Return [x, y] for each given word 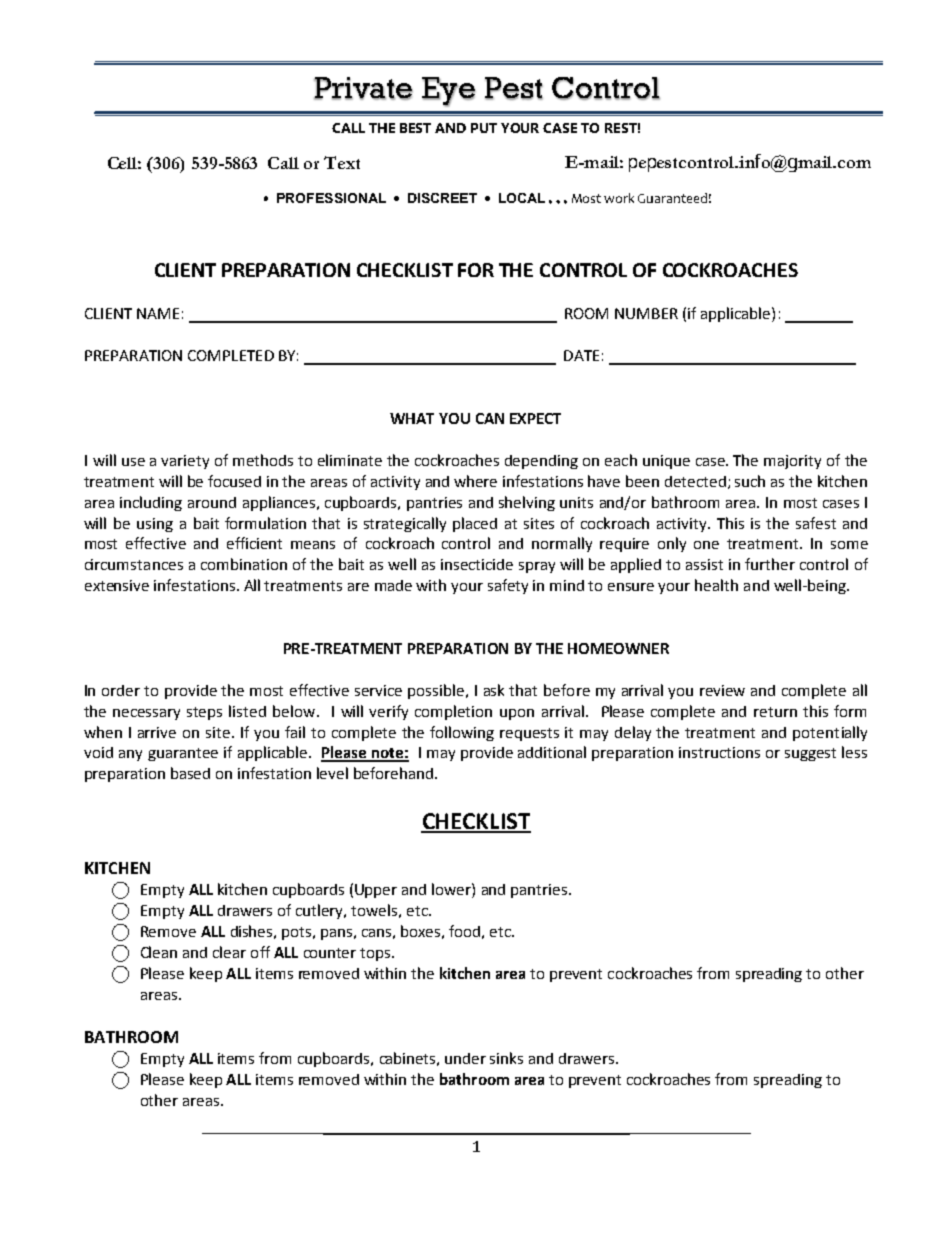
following [462, 733]
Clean [159, 952]
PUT [484, 128]
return [775, 712]
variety [185, 462]
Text [342, 162]
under [465, 1058]
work [619, 198]
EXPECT [535, 418]
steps [204, 713]
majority [792, 462]
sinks [506, 1058]
